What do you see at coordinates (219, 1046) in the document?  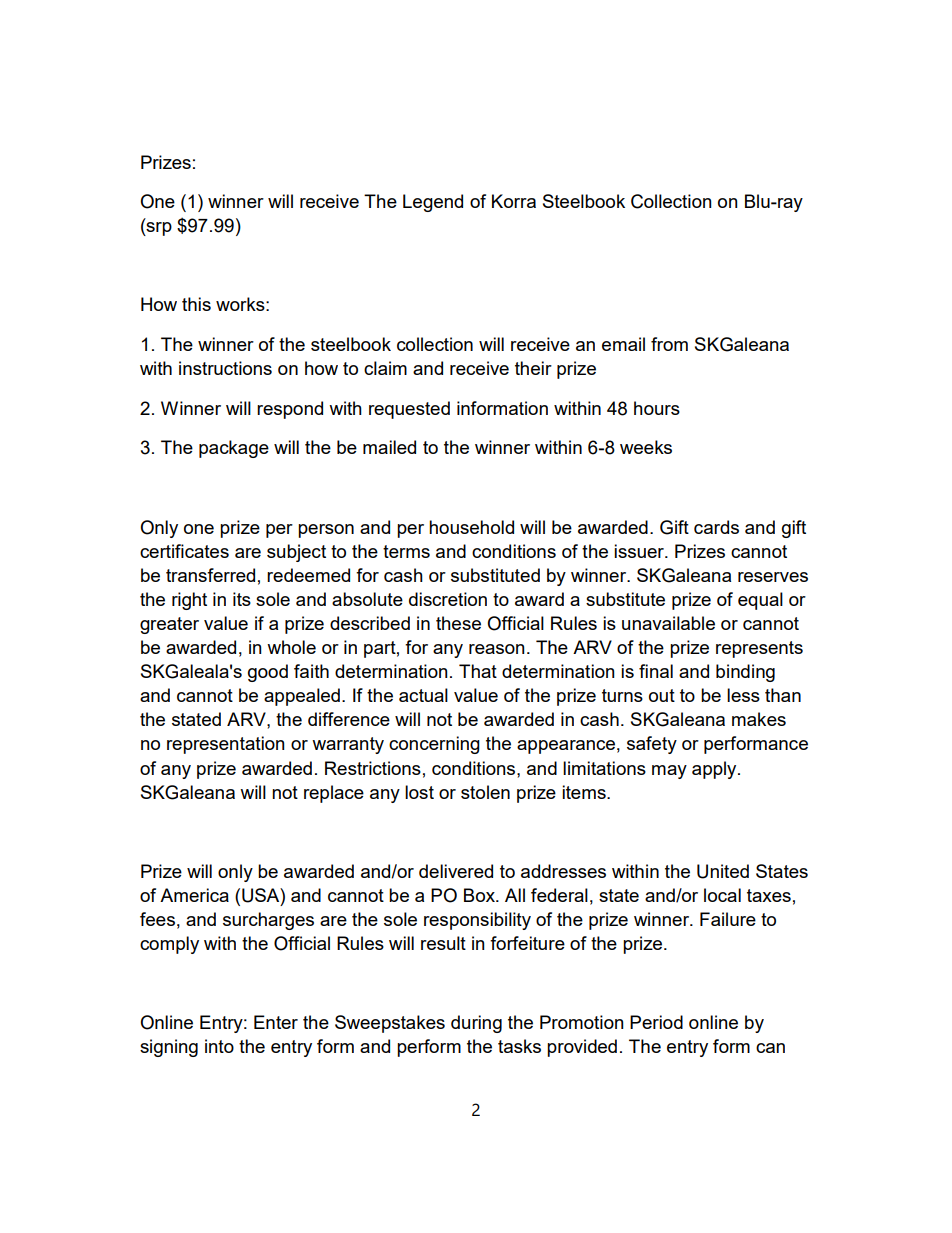 I see `into` at bounding box center [219, 1046].
